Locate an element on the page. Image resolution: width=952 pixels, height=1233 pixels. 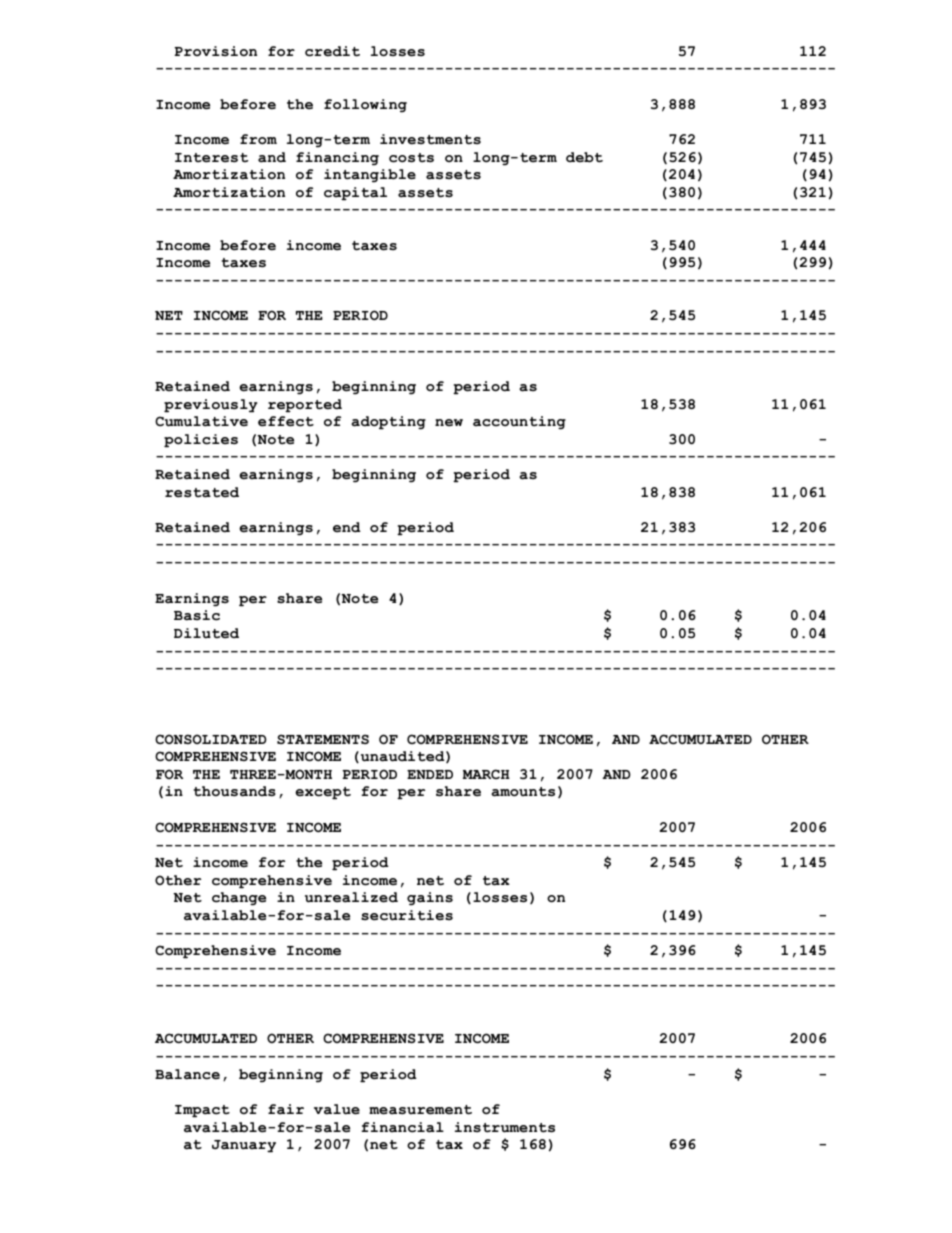
Diluted is located at coordinates (206, 633).
